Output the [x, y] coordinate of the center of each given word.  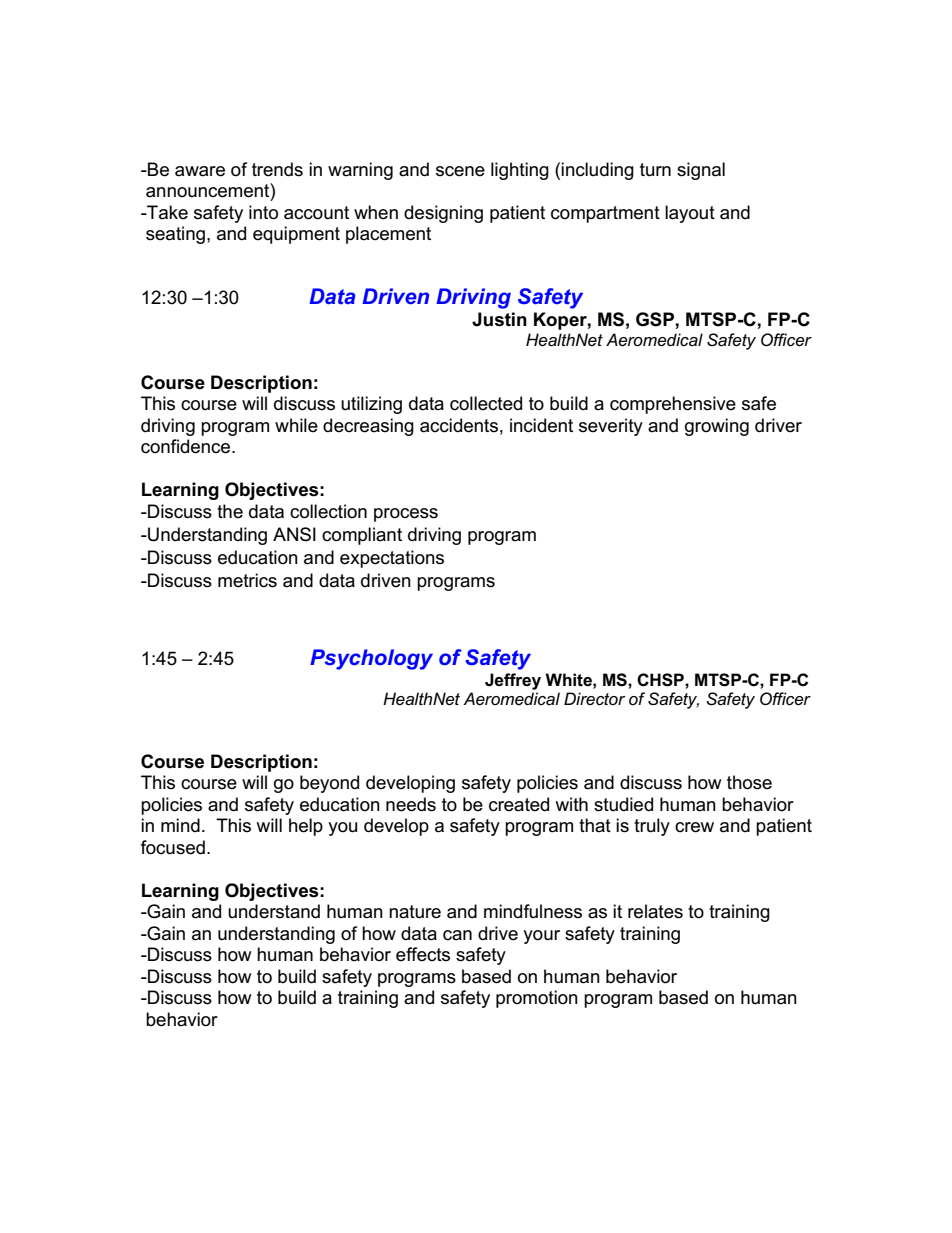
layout [690, 214]
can [457, 935]
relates [655, 911]
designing [443, 214]
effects [423, 954]
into [263, 212]
